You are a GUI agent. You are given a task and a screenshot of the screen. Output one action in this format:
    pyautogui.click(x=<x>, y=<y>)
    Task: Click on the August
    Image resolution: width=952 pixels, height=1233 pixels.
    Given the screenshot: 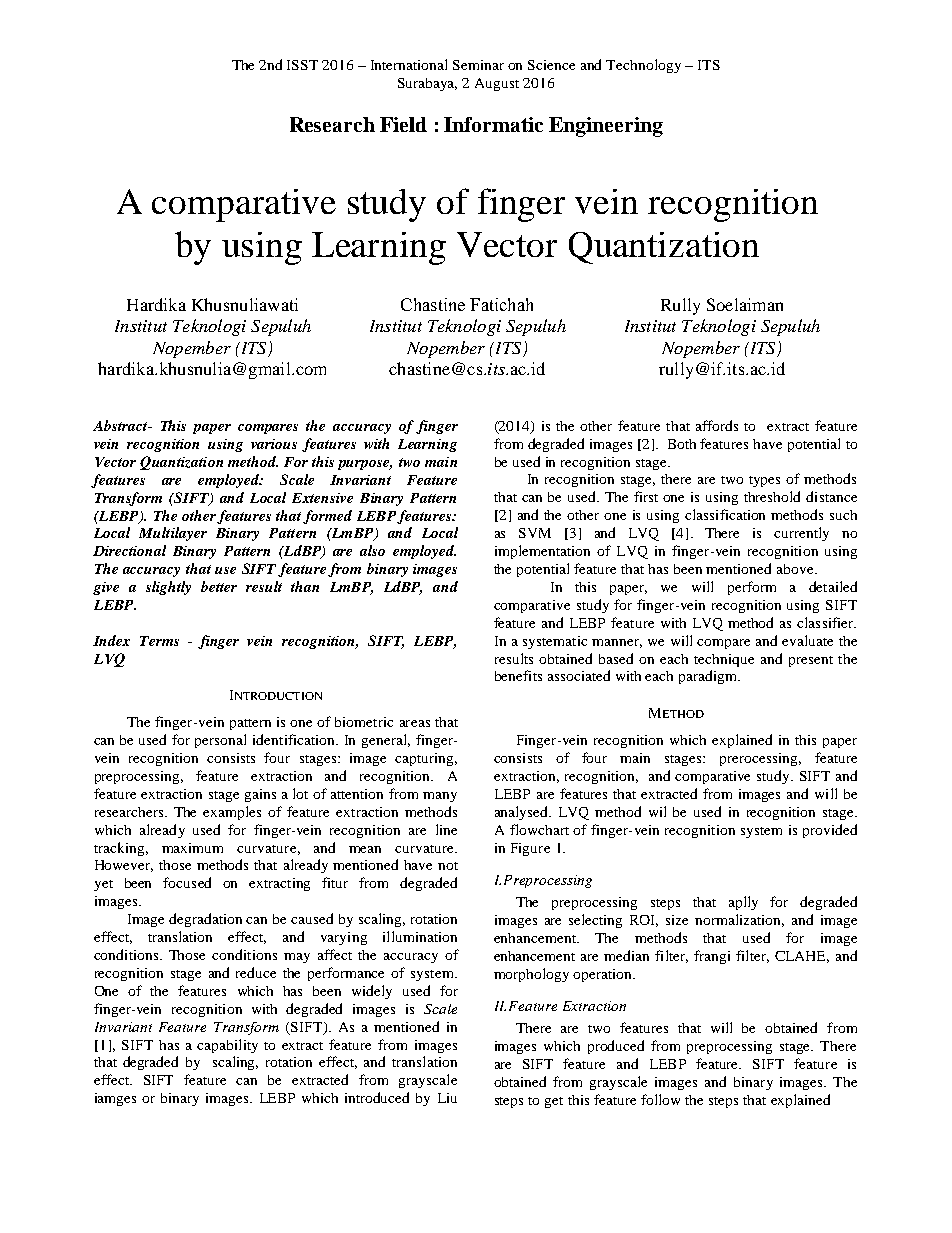 What is the action you would take?
    pyautogui.click(x=497, y=84)
